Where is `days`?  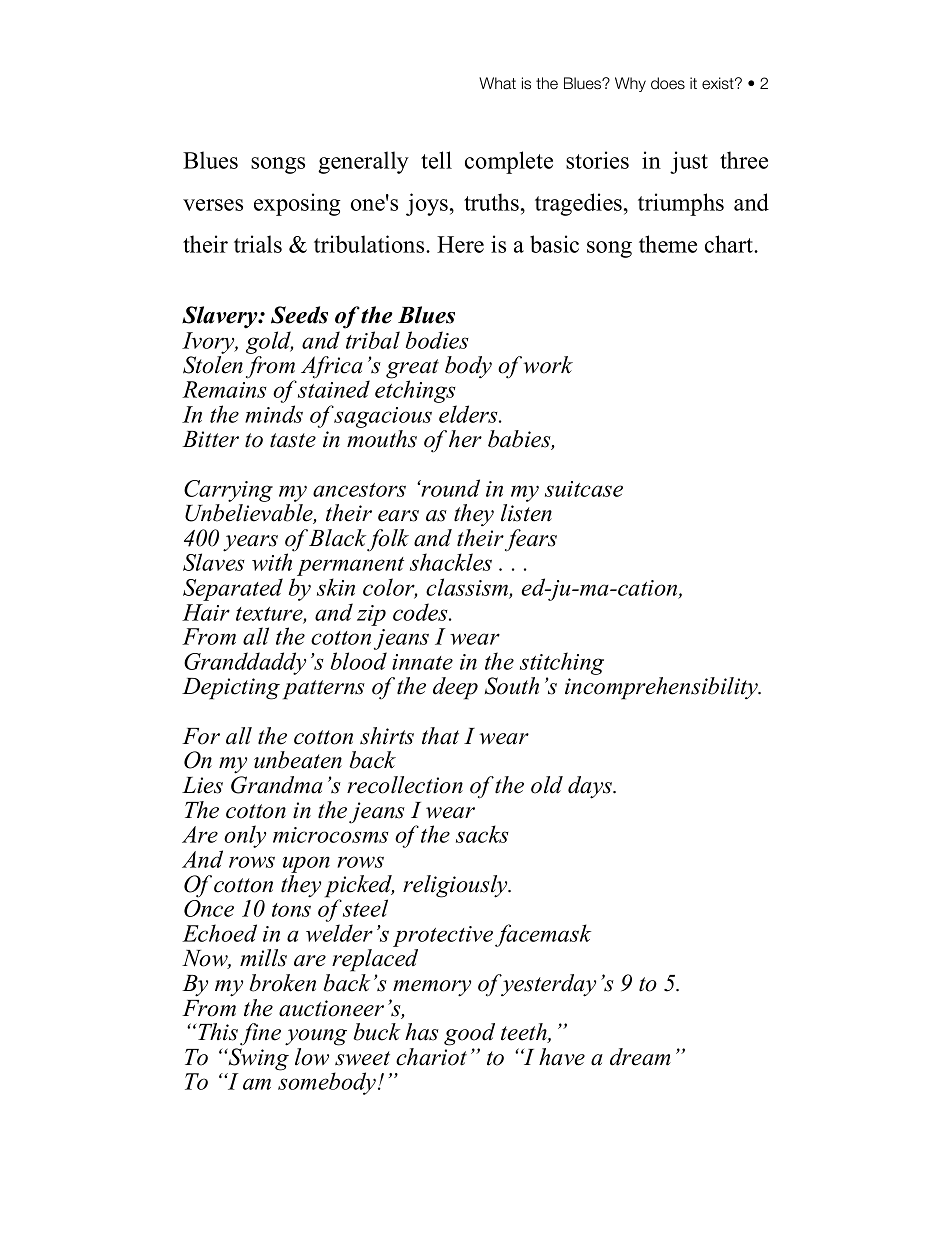 days is located at coordinates (591, 787).
